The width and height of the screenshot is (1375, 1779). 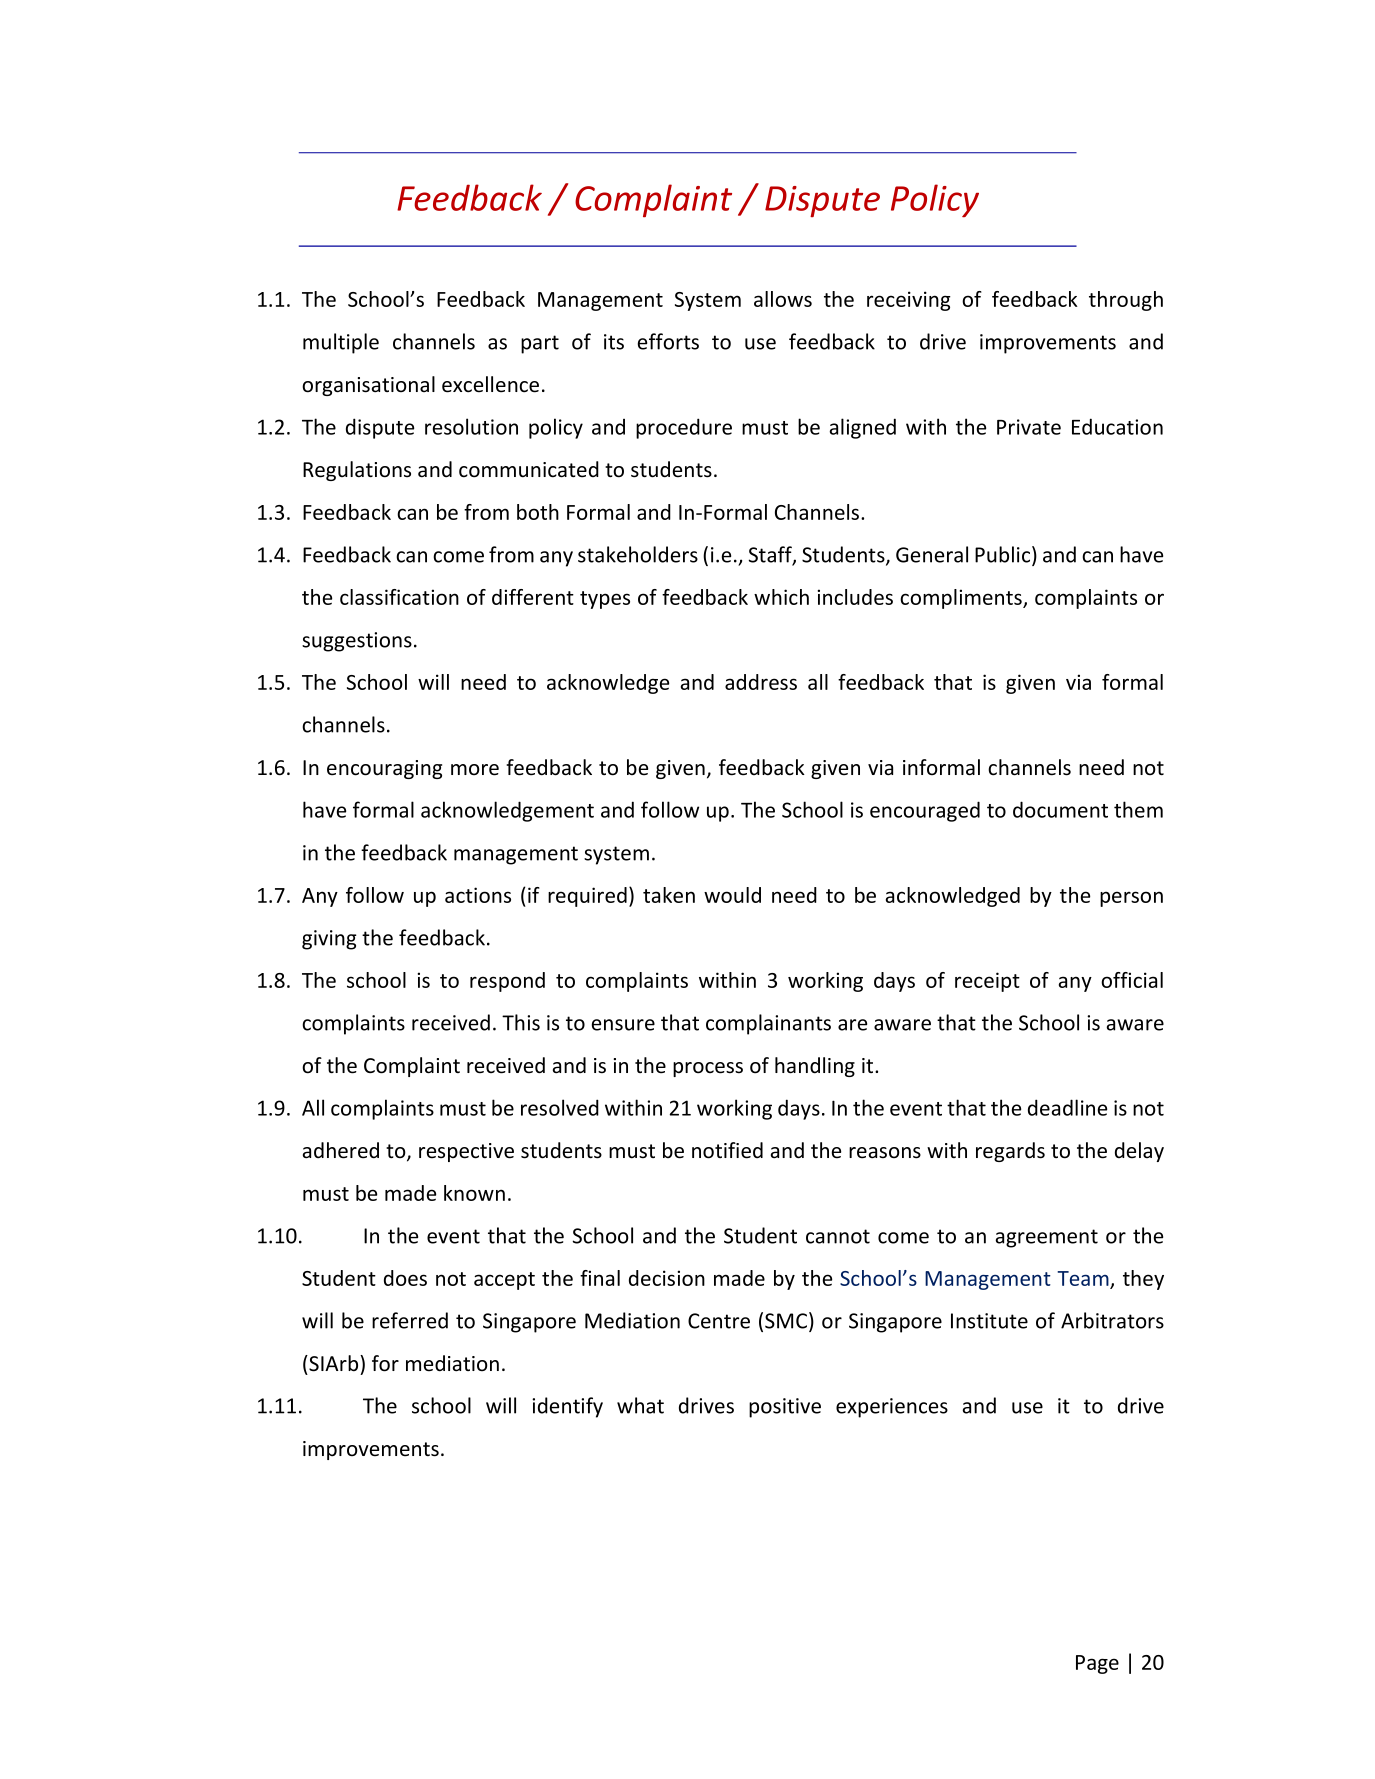 I want to click on allows, so click(x=783, y=299).
